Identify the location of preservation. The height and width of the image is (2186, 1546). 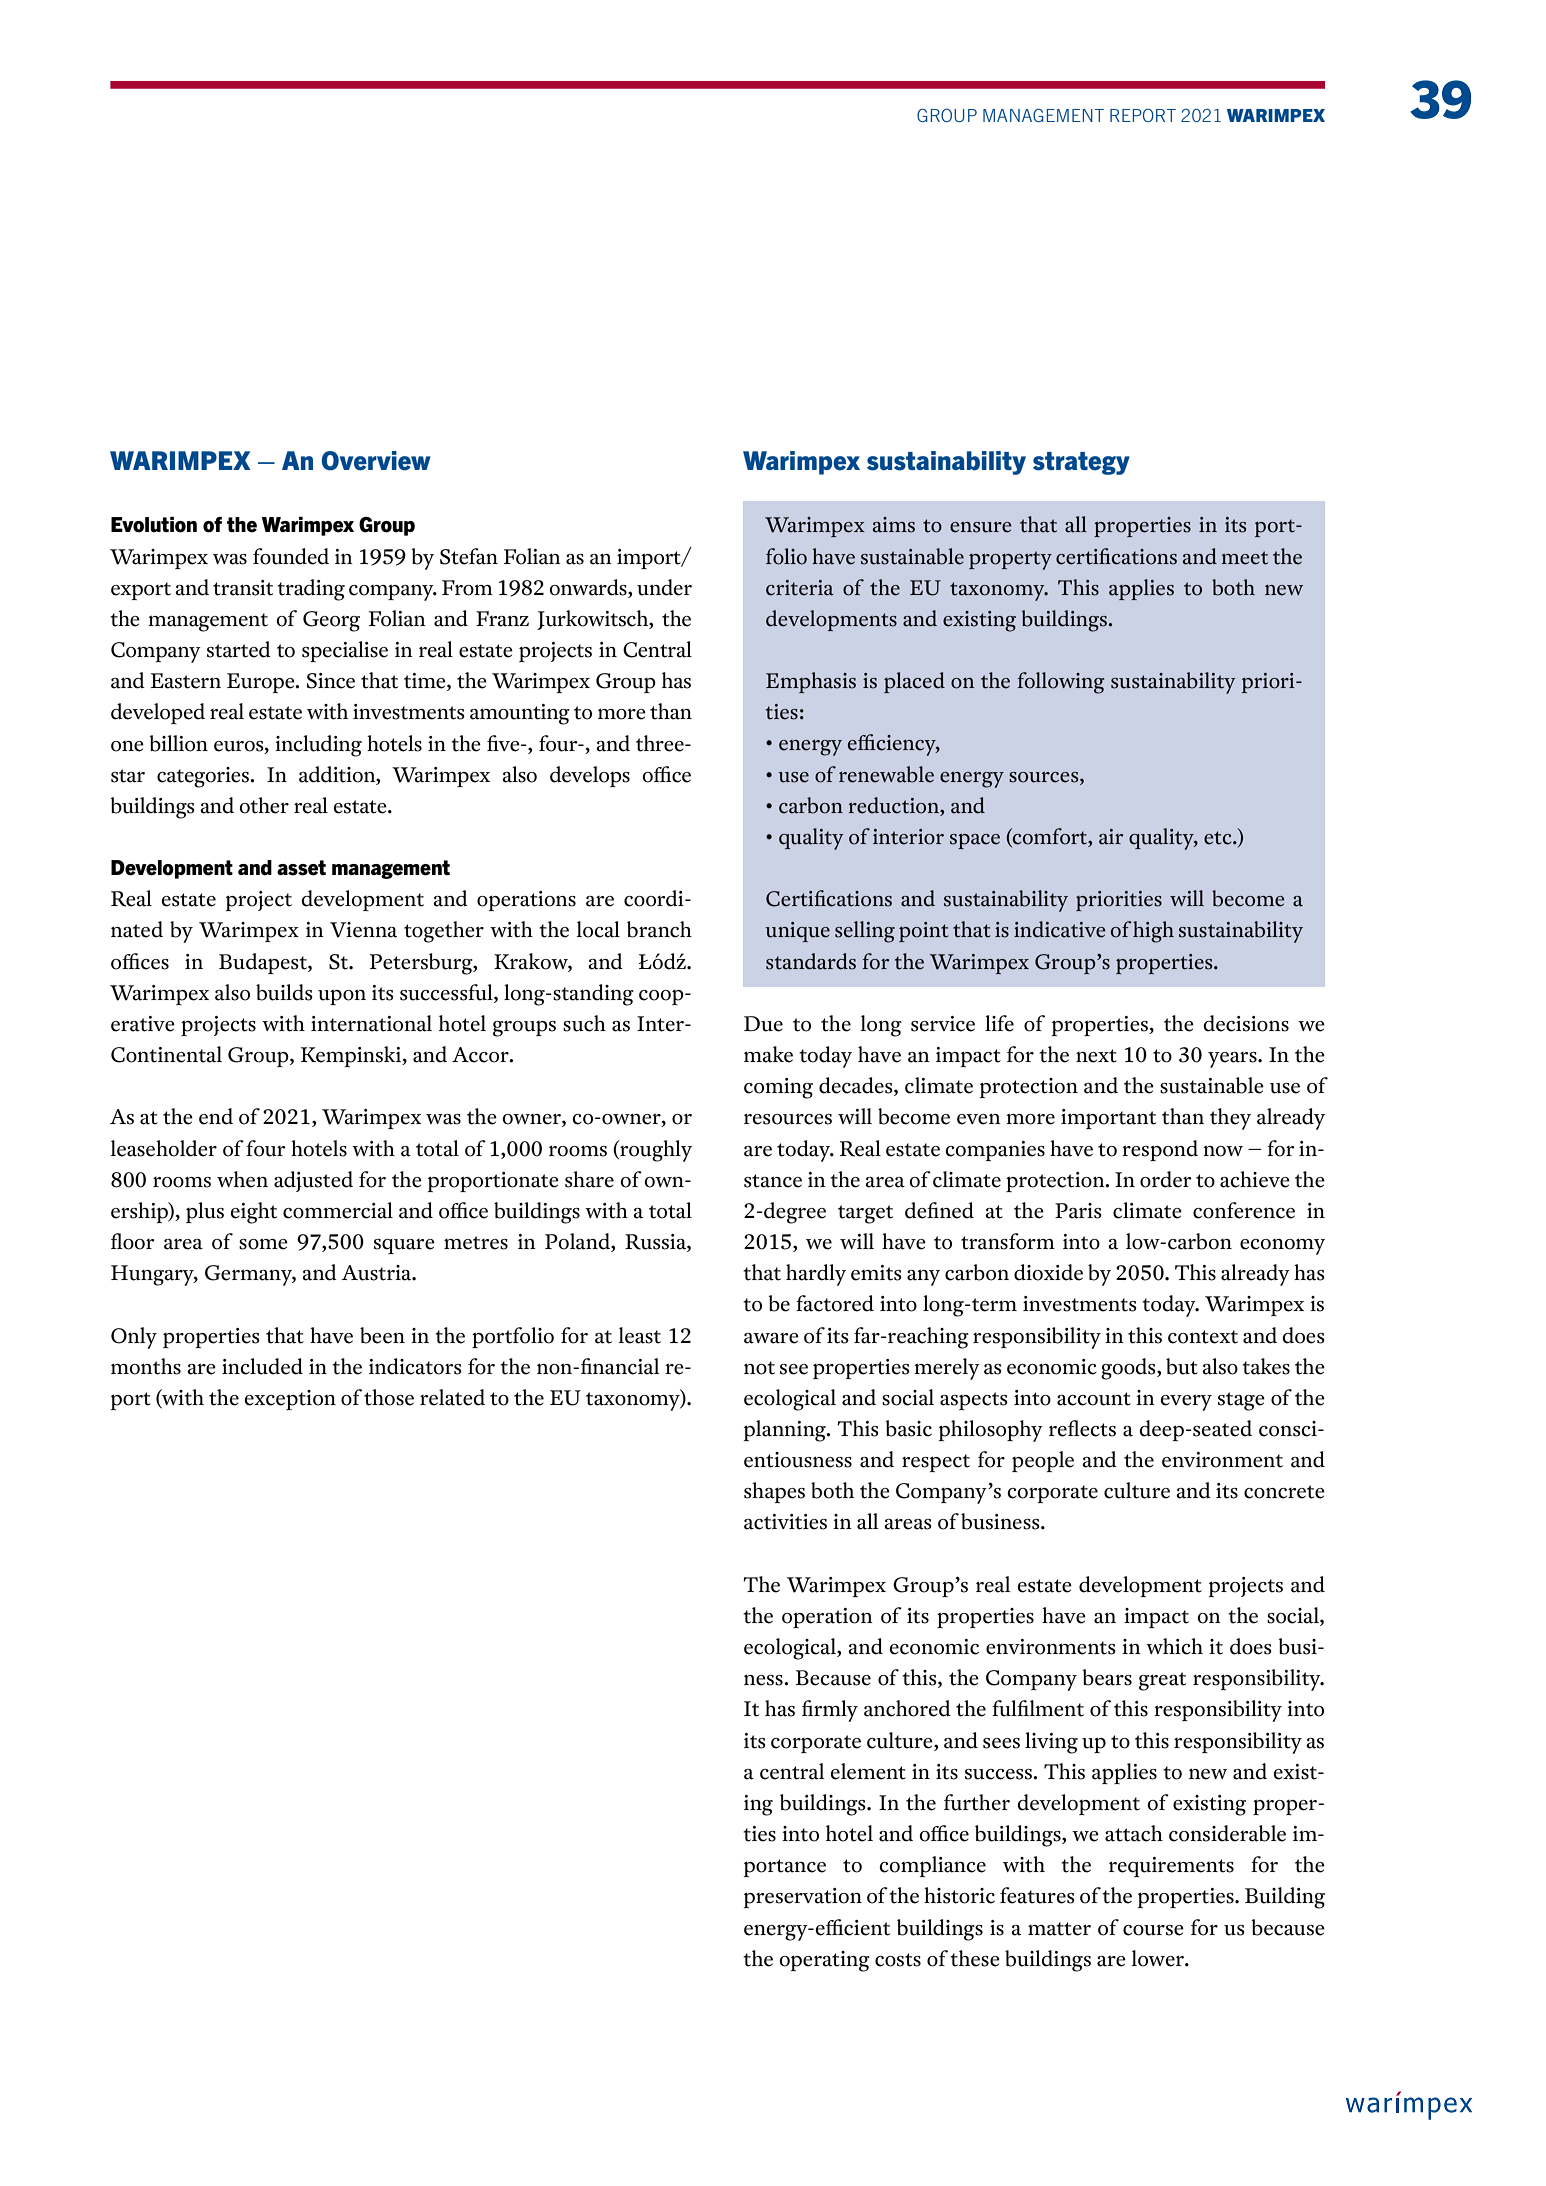
(803, 1898).
